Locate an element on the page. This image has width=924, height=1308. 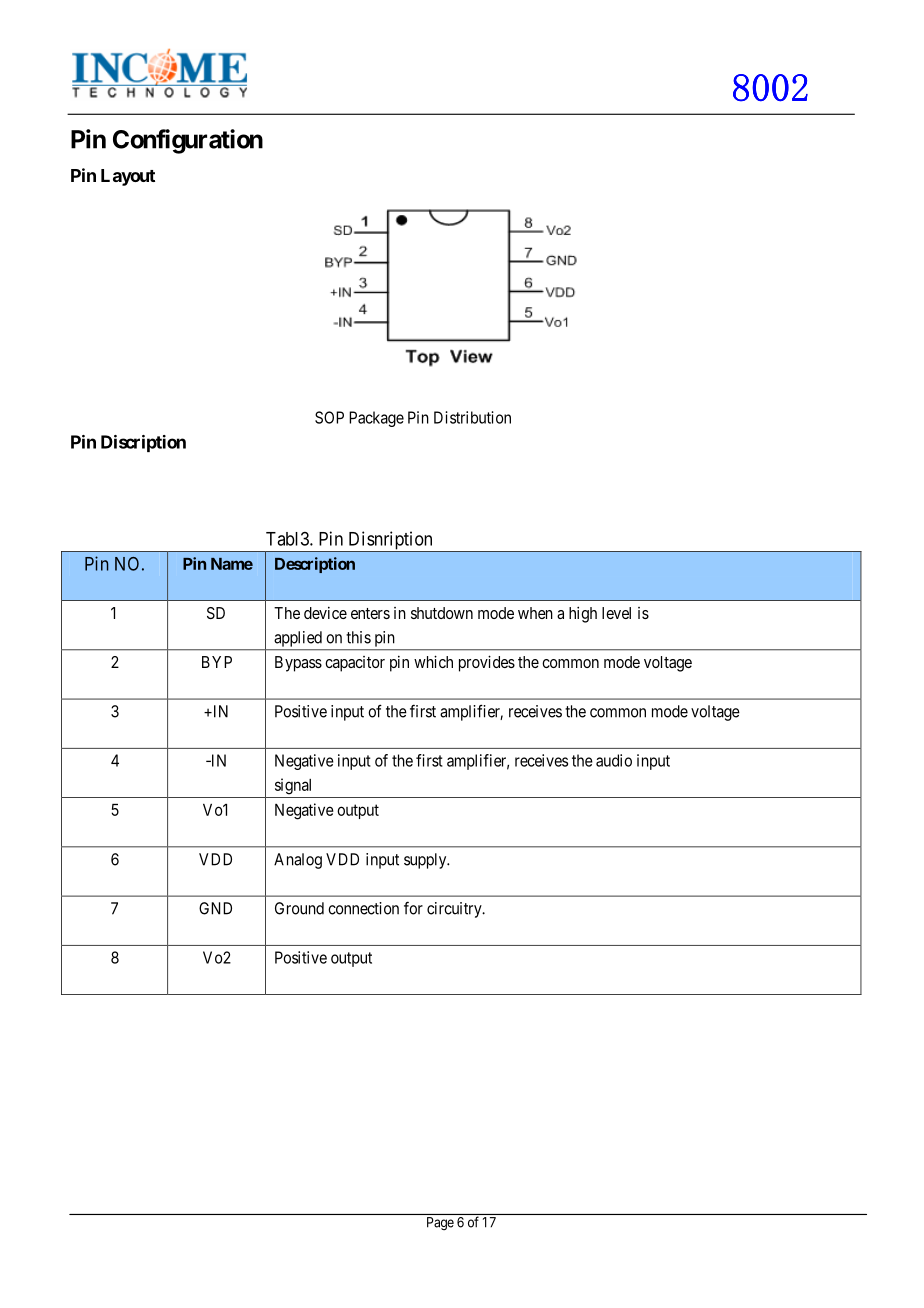
Package is located at coordinates (376, 419).
